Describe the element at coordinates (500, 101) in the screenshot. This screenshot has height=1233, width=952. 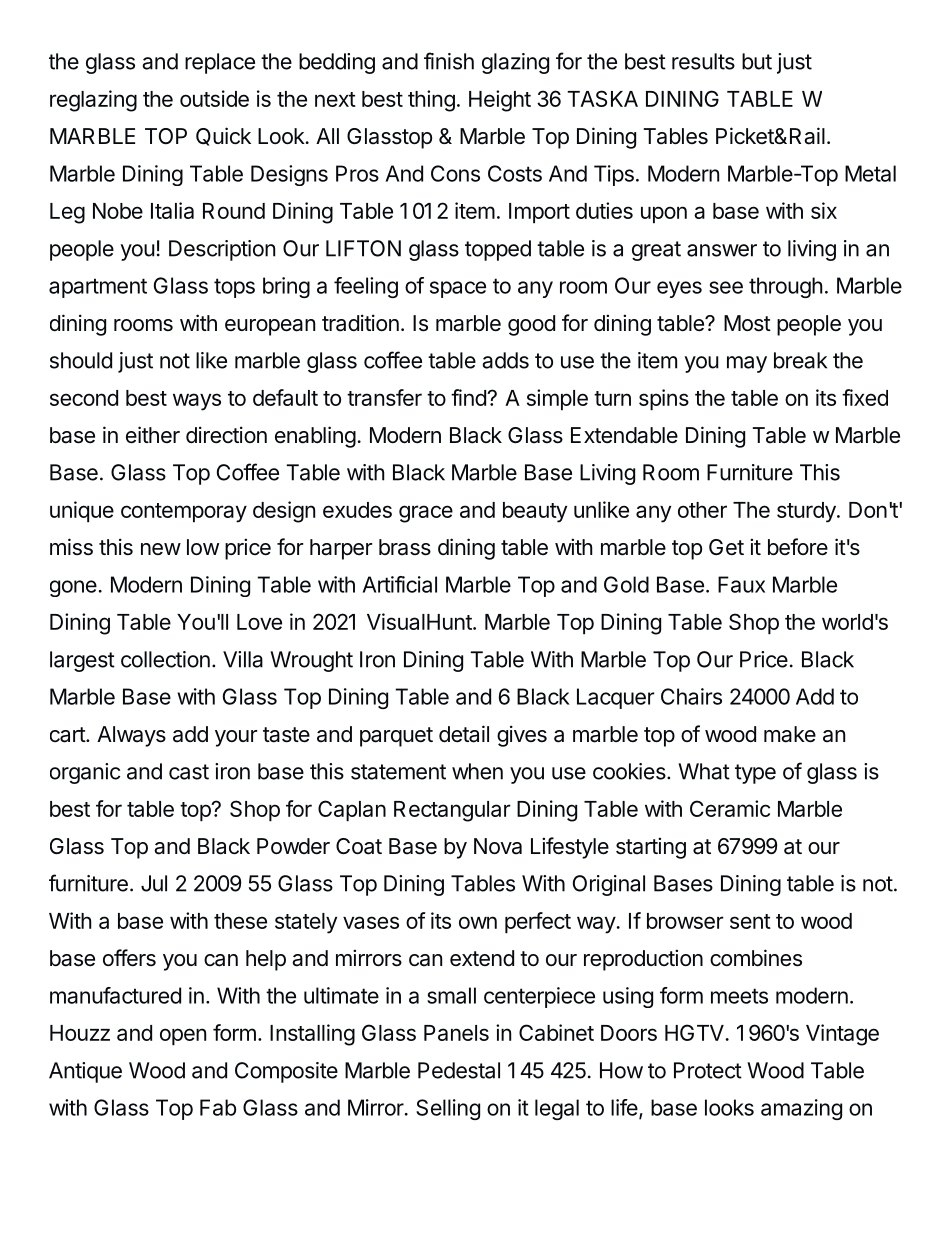
I see `Height` at that location.
